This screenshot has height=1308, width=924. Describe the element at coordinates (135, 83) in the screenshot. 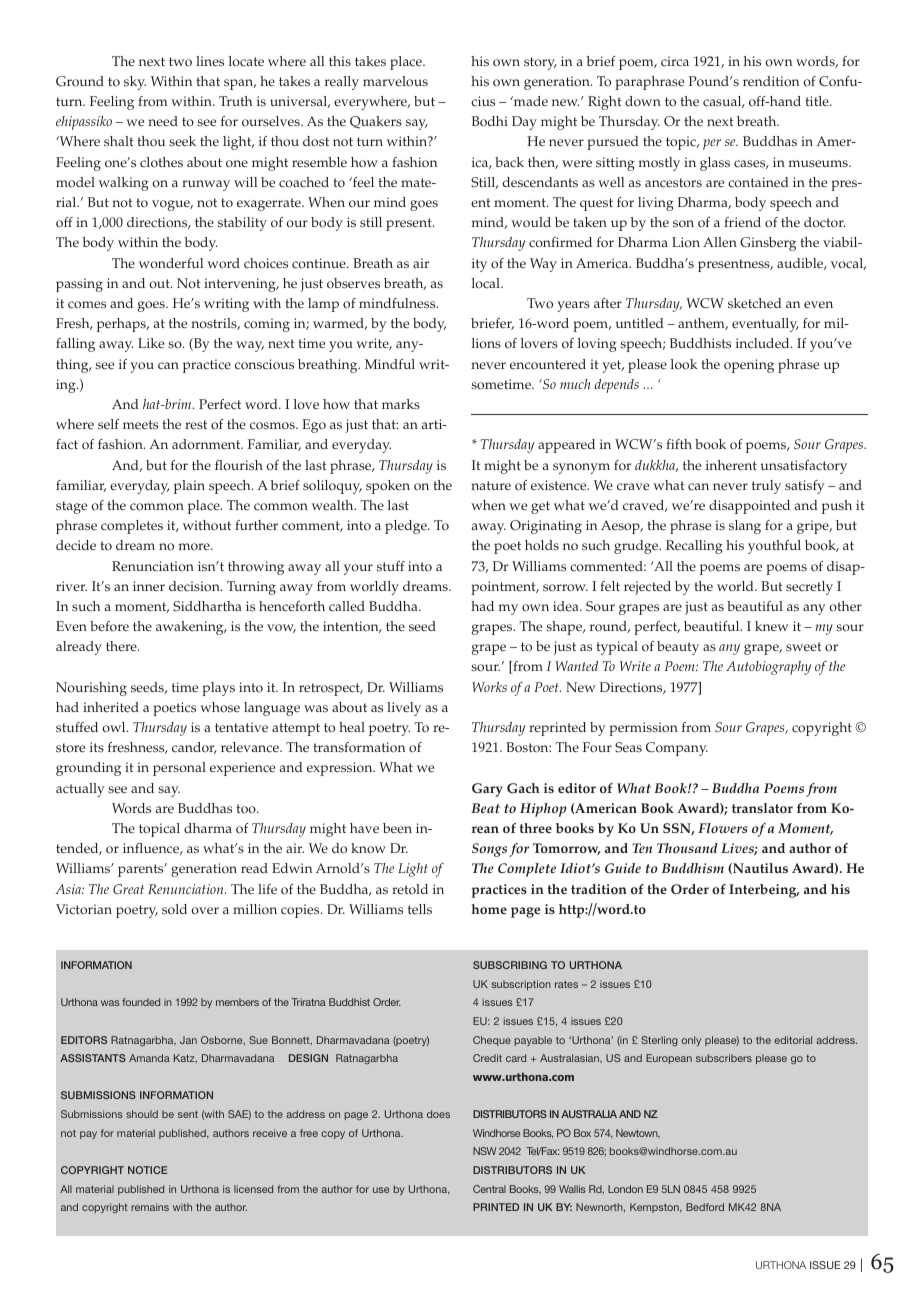

I see `sky` at that location.
